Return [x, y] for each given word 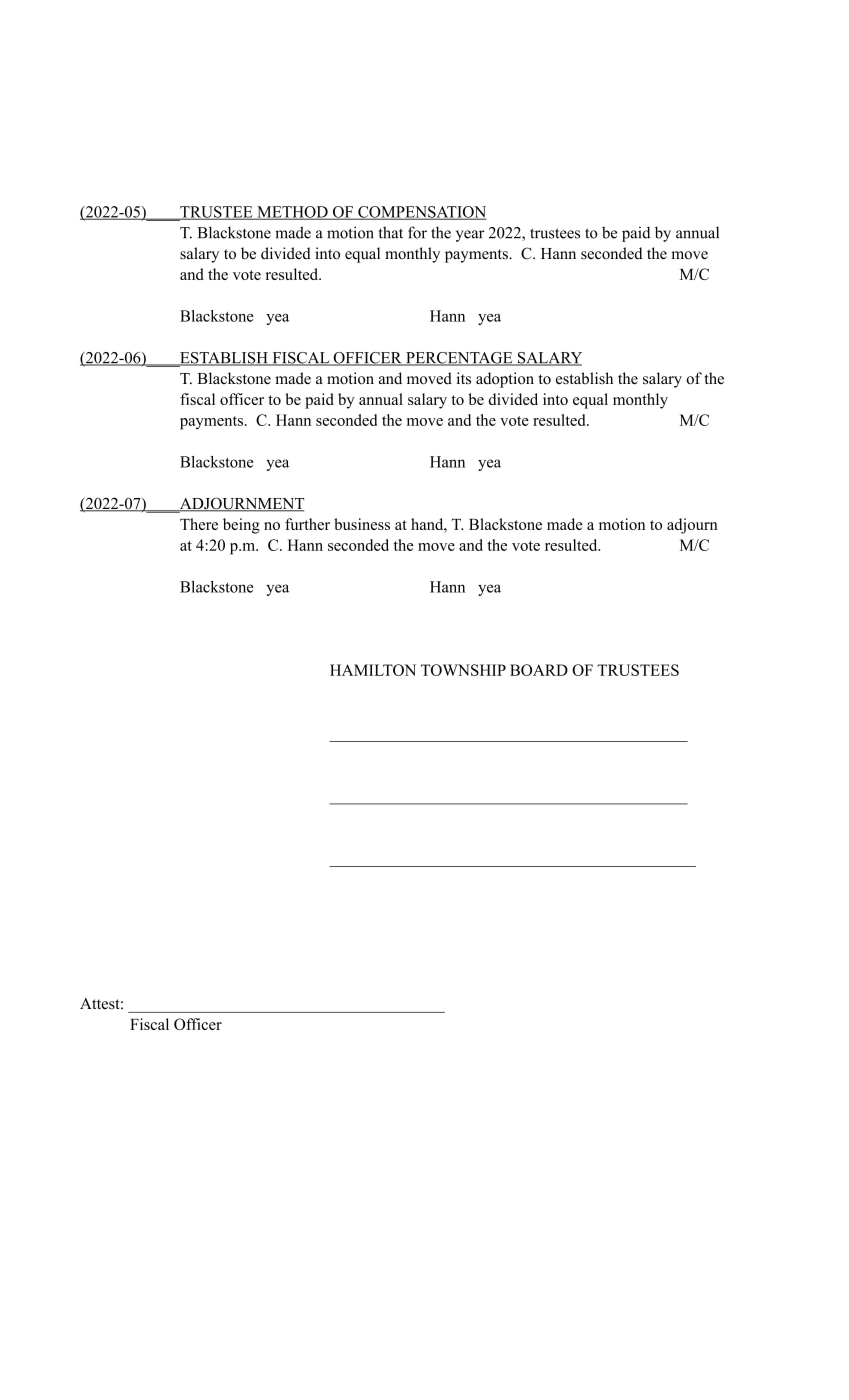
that [391, 232]
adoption [505, 380]
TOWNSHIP [463, 670]
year [470, 236]
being [241, 526]
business [362, 524]
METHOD [292, 213]
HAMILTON [373, 670]
